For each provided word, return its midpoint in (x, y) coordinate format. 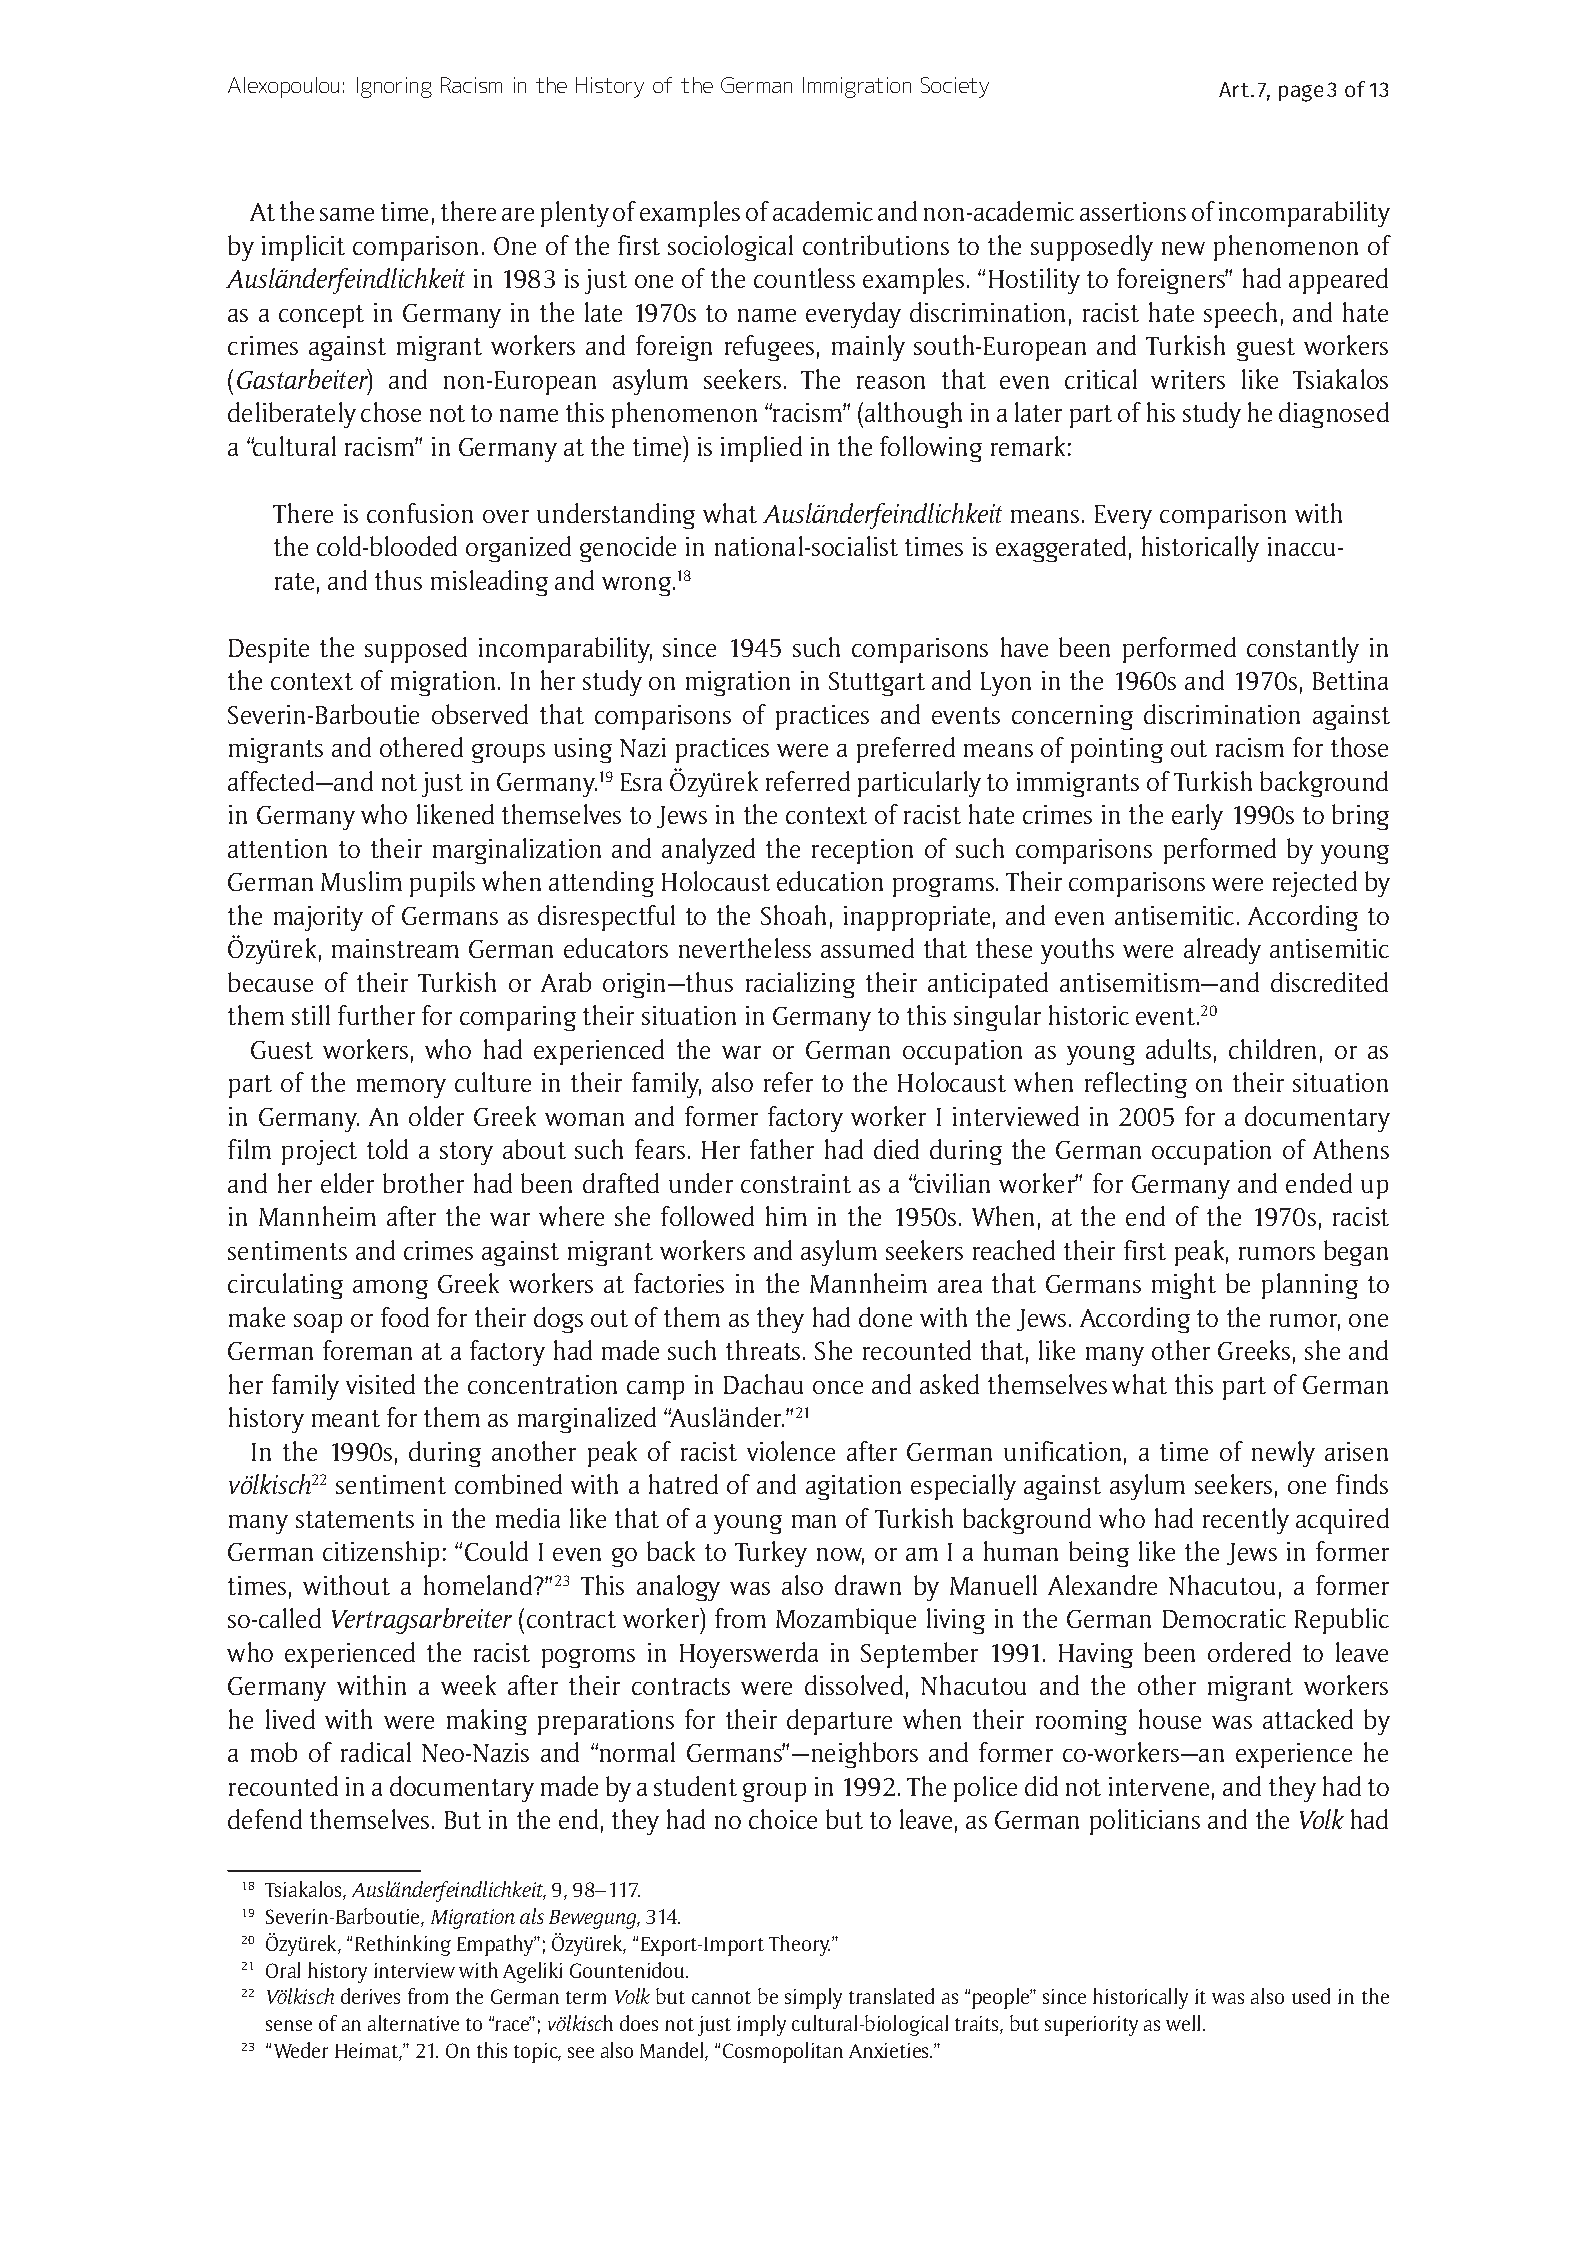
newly (1283, 1454)
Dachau (763, 1384)
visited (380, 1384)
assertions (1133, 211)
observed (480, 714)
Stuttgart (877, 684)
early (1197, 817)
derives (370, 1996)
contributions (876, 245)
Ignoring (394, 87)
